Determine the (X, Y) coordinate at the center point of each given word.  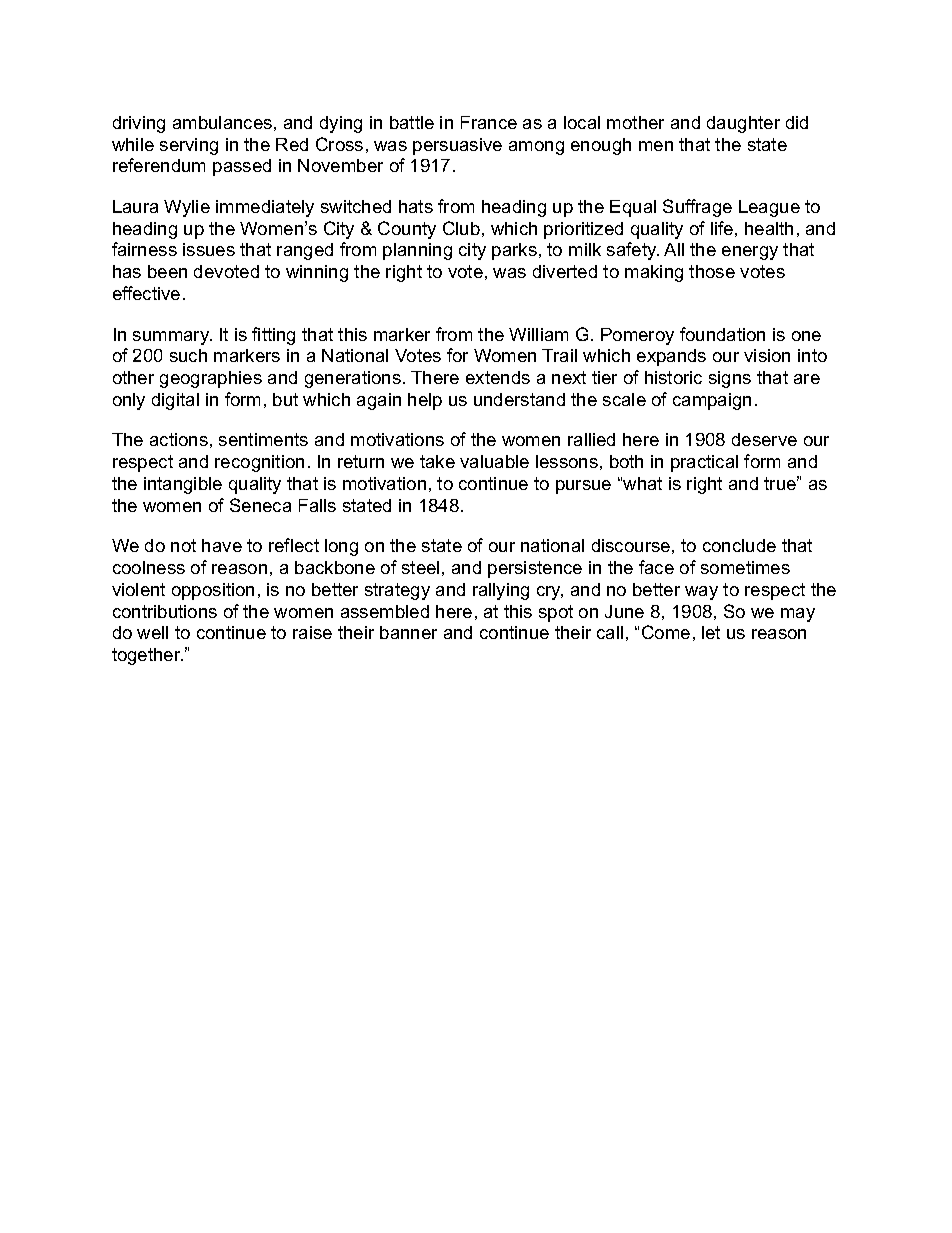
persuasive (457, 146)
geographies (211, 379)
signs (730, 379)
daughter (743, 124)
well (152, 632)
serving (189, 146)
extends (498, 377)
